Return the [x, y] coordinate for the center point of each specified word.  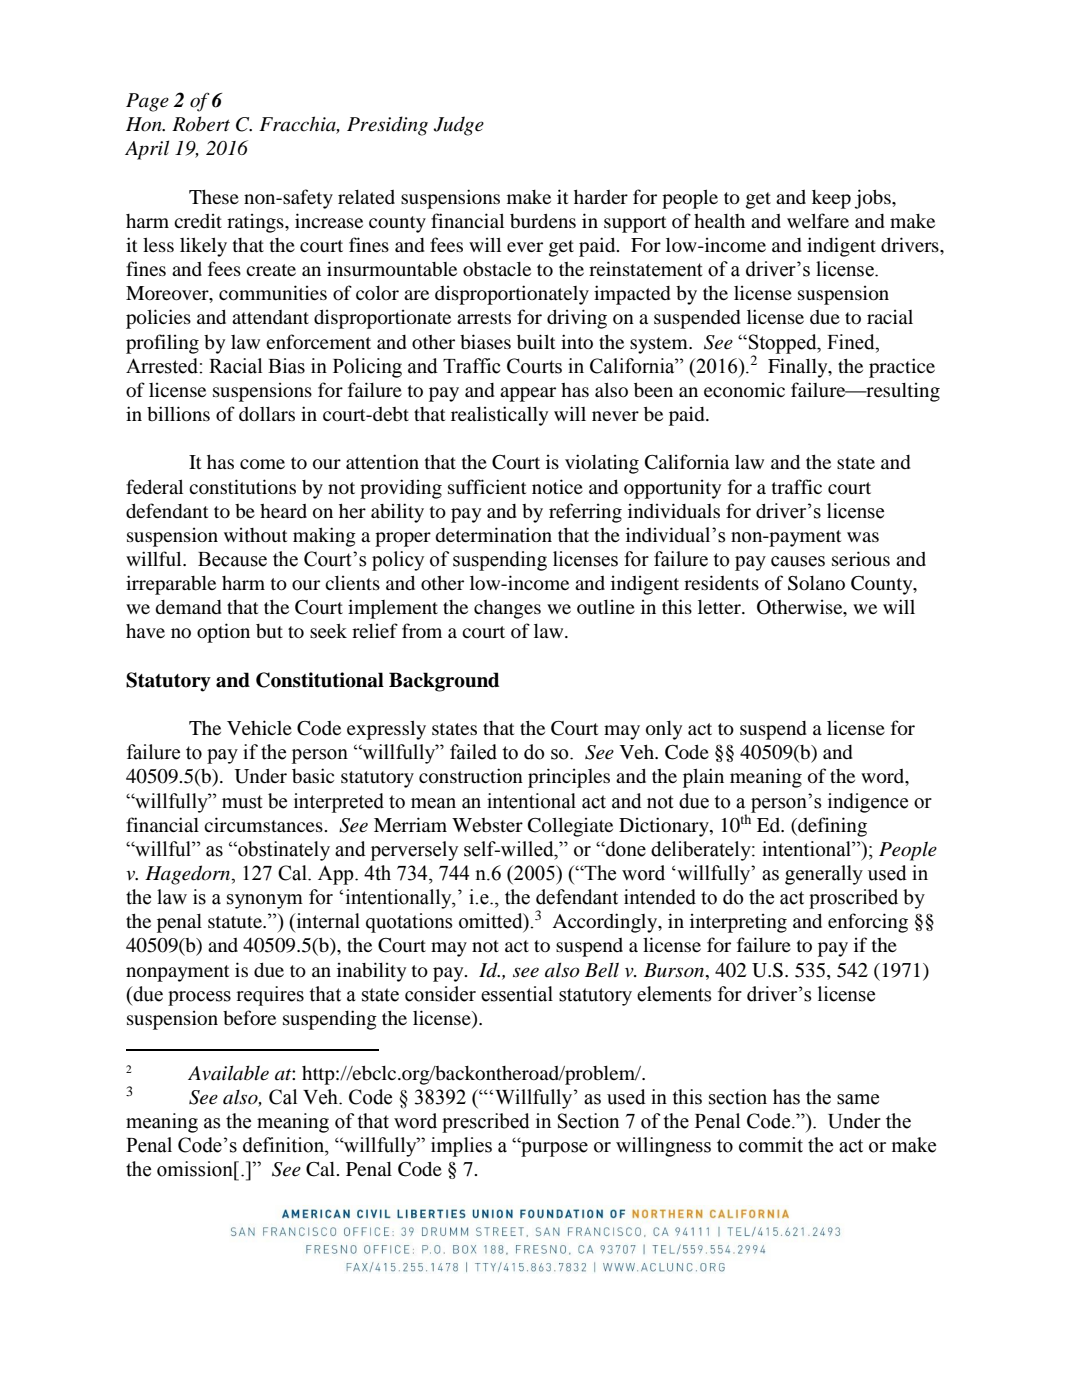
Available [228, 1073]
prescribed [486, 1123]
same [858, 1099]
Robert [201, 124]
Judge [458, 126]
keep [831, 199]
